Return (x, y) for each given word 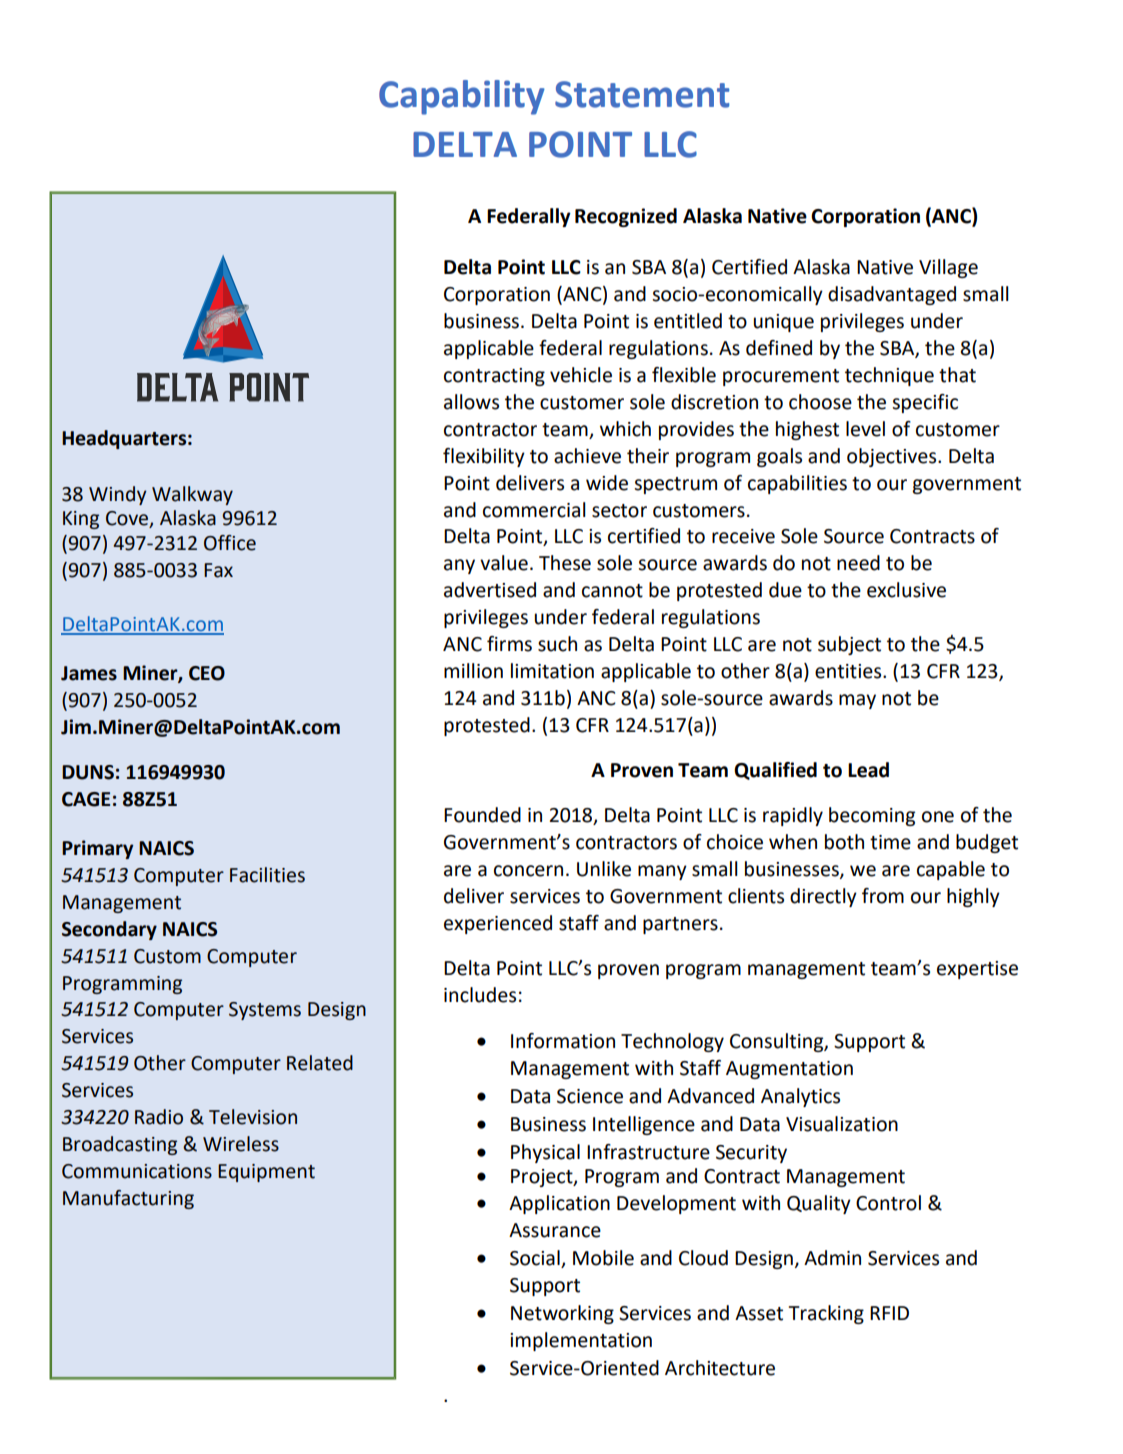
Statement (642, 94)
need (858, 563)
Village (948, 268)
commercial (534, 510)
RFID (889, 1313)
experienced (498, 924)
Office (230, 543)
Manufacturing (128, 1199)
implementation (581, 1341)
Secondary (109, 930)
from (883, 896)
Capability (462, 97)
